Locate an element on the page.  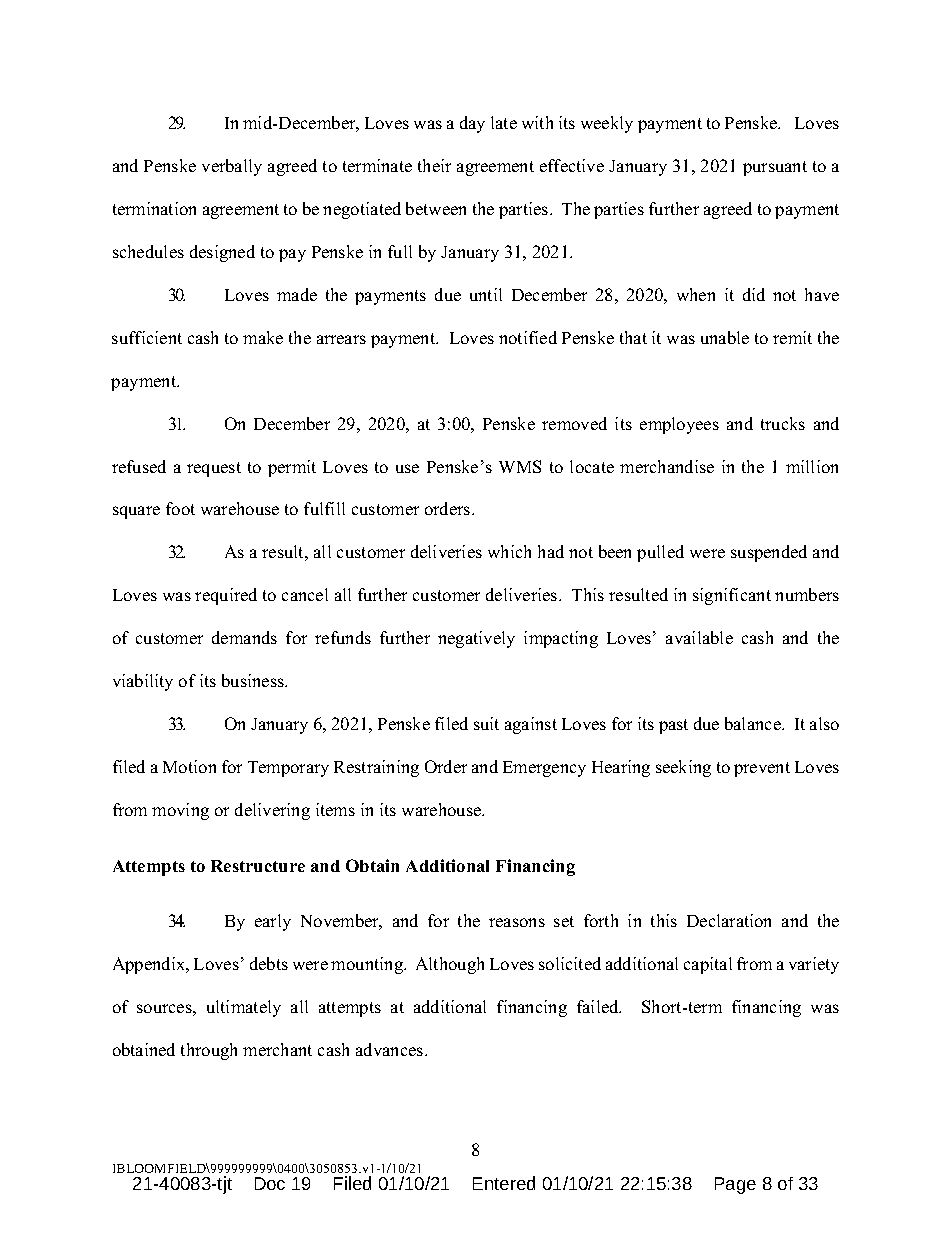
day is located at coordinates (472, 124).
